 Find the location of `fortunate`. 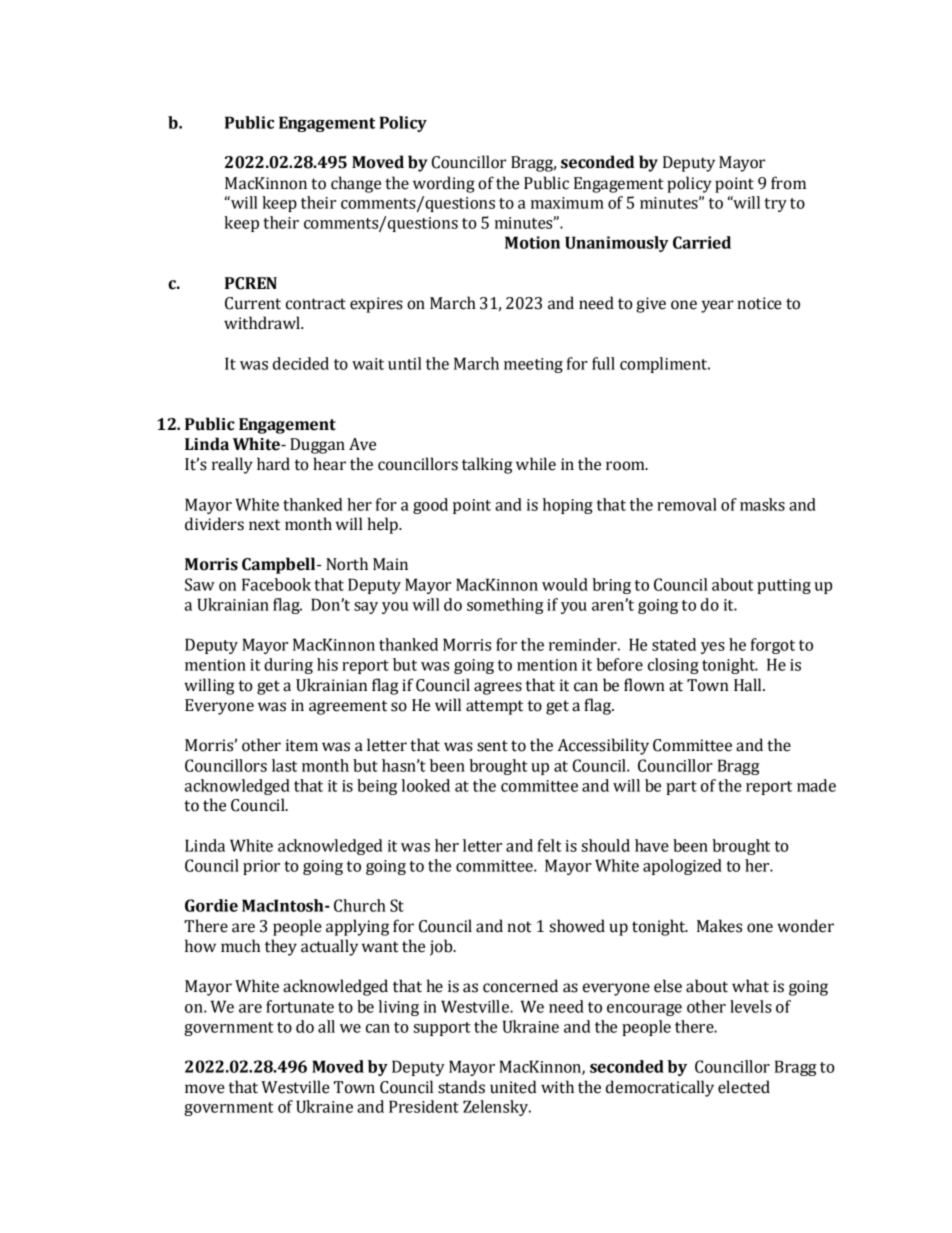

fortunate is located at coordinates (300, 1006).
